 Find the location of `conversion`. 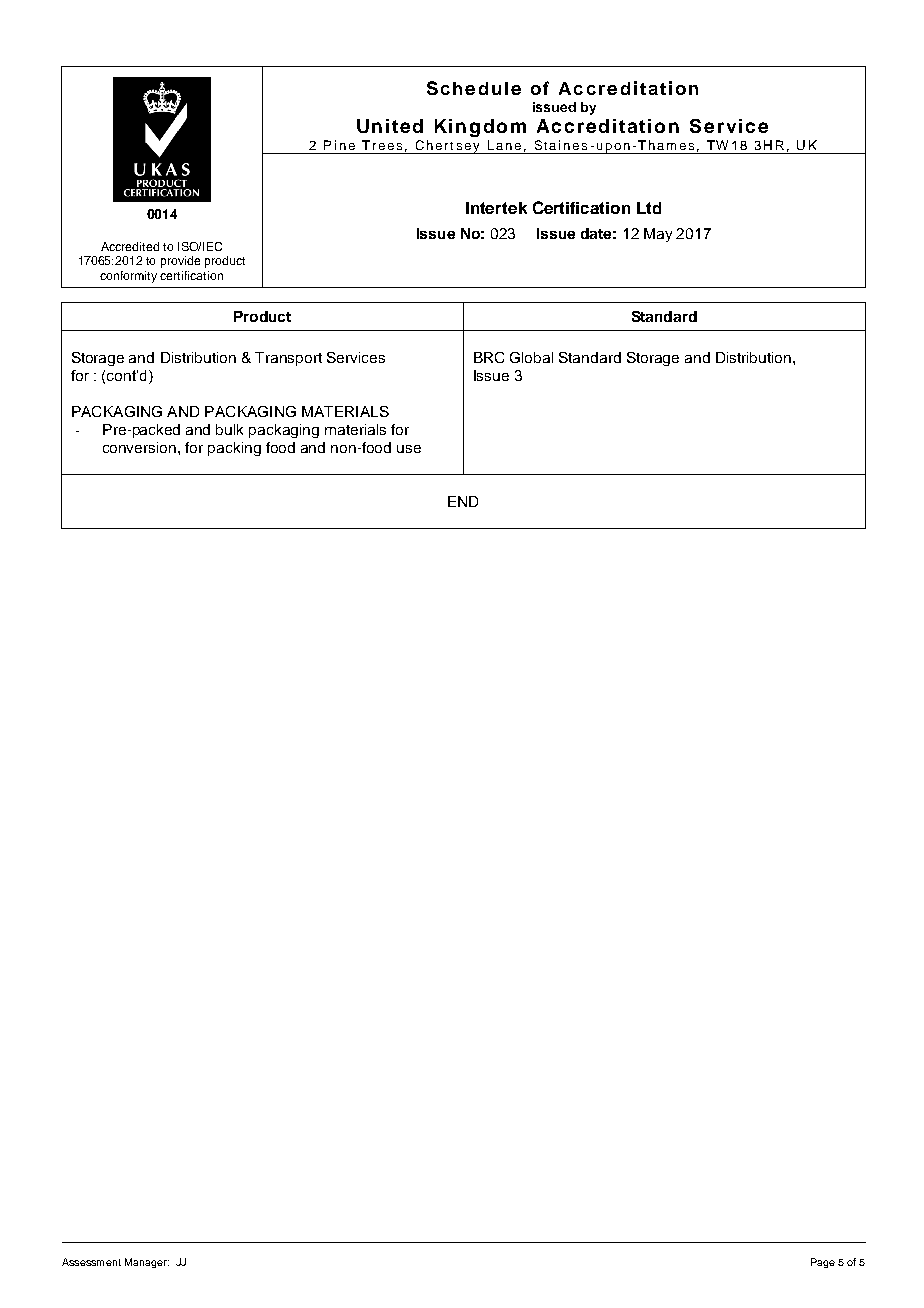

conversion is located at coordinates (141, 447).
